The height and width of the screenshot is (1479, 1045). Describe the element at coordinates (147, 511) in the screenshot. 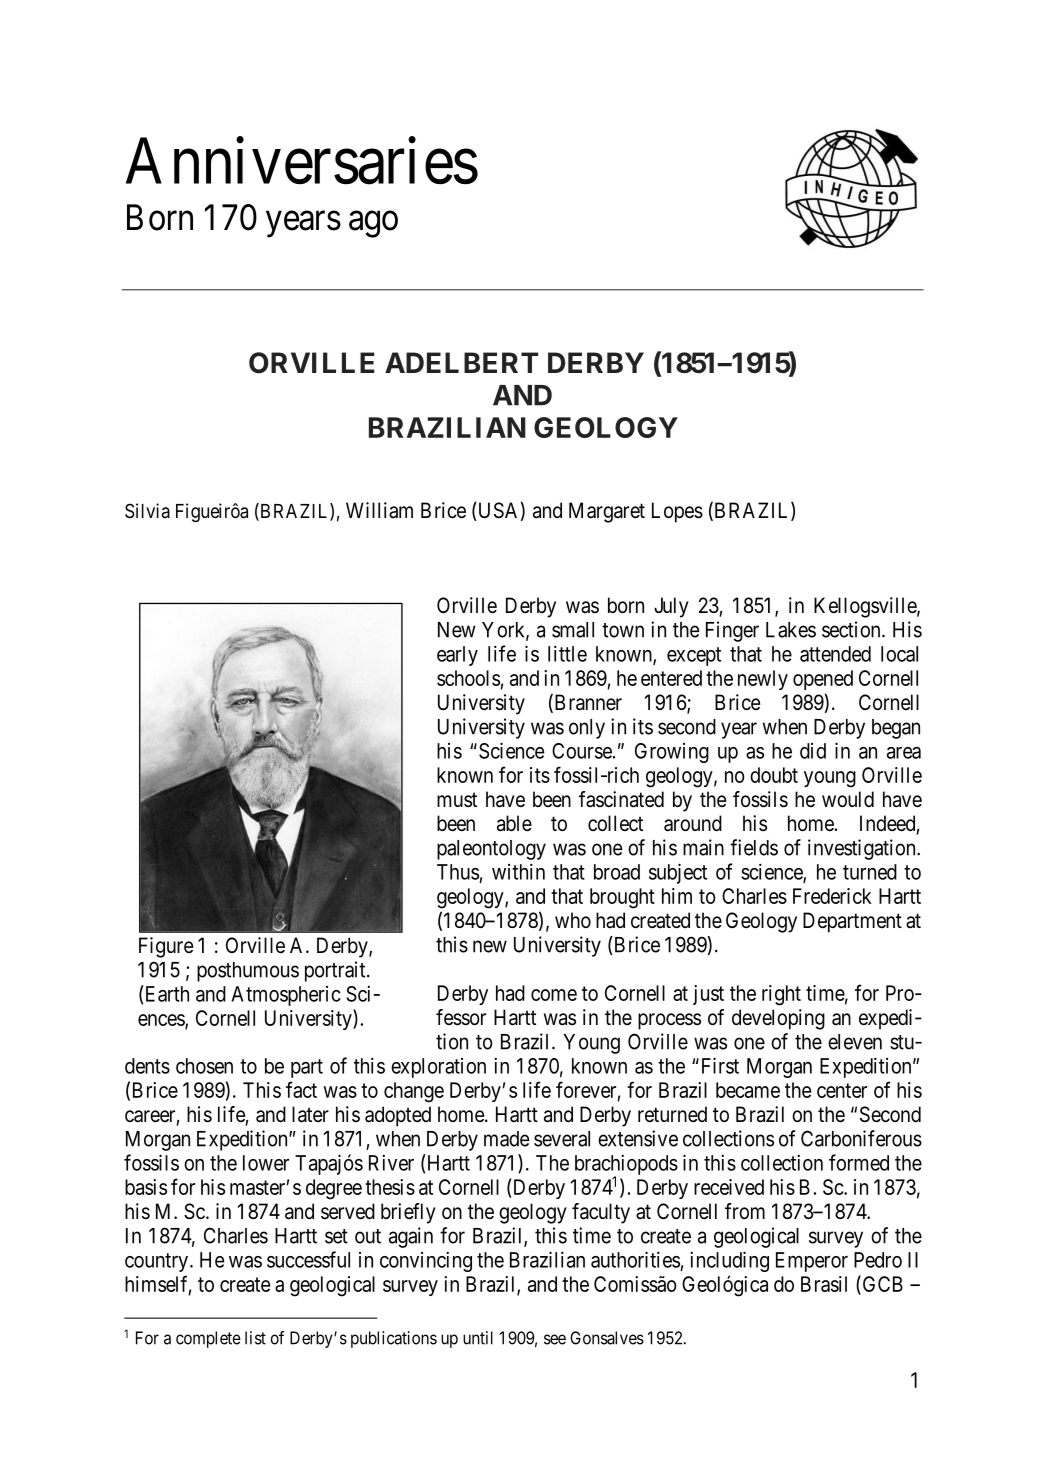

I see `Silvia` at that location.
